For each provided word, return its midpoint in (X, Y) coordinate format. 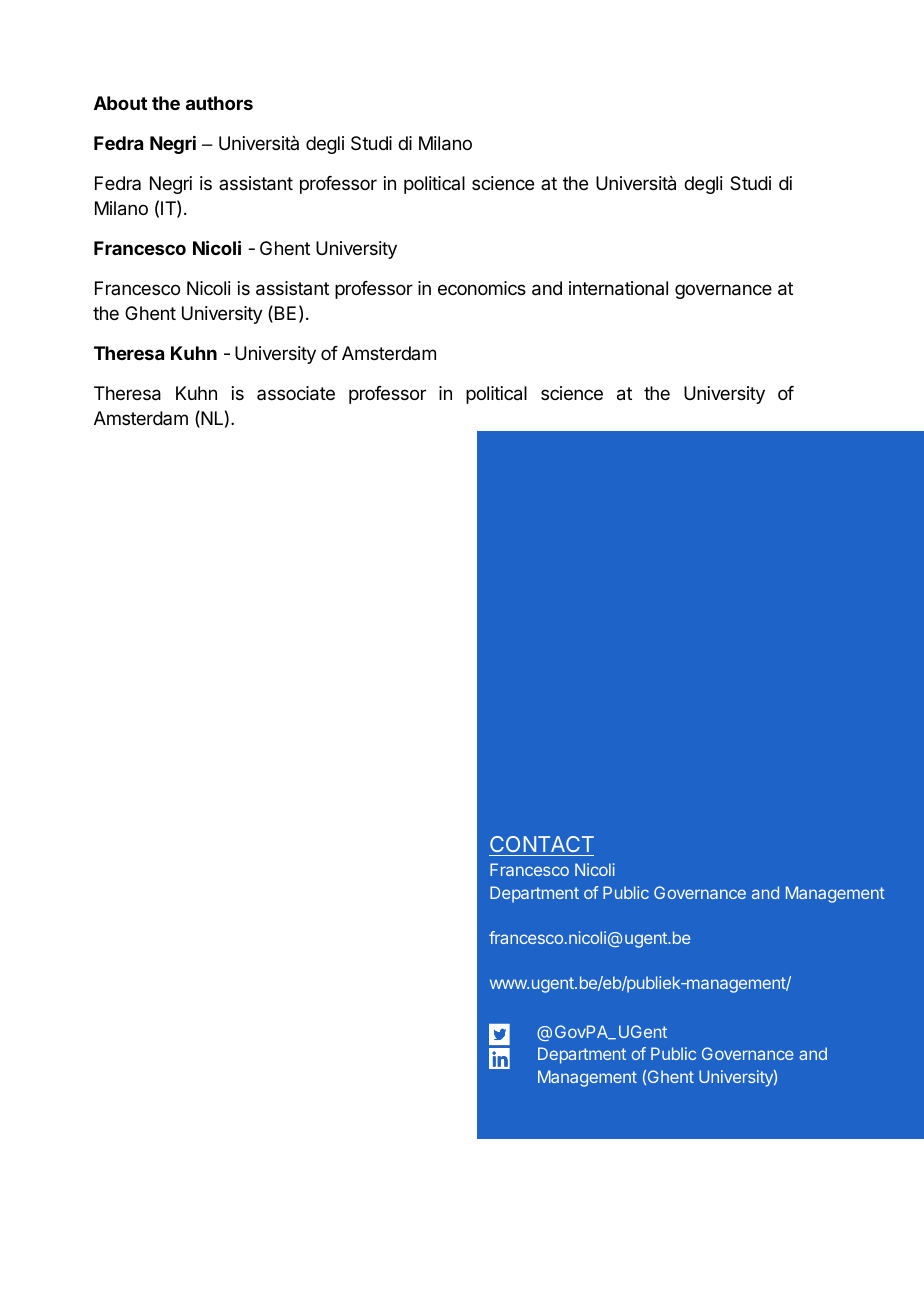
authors (219, 103)
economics (482, 288)
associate (296, 393)
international (618, 288)
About (120, 103)
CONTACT (542, 844)
